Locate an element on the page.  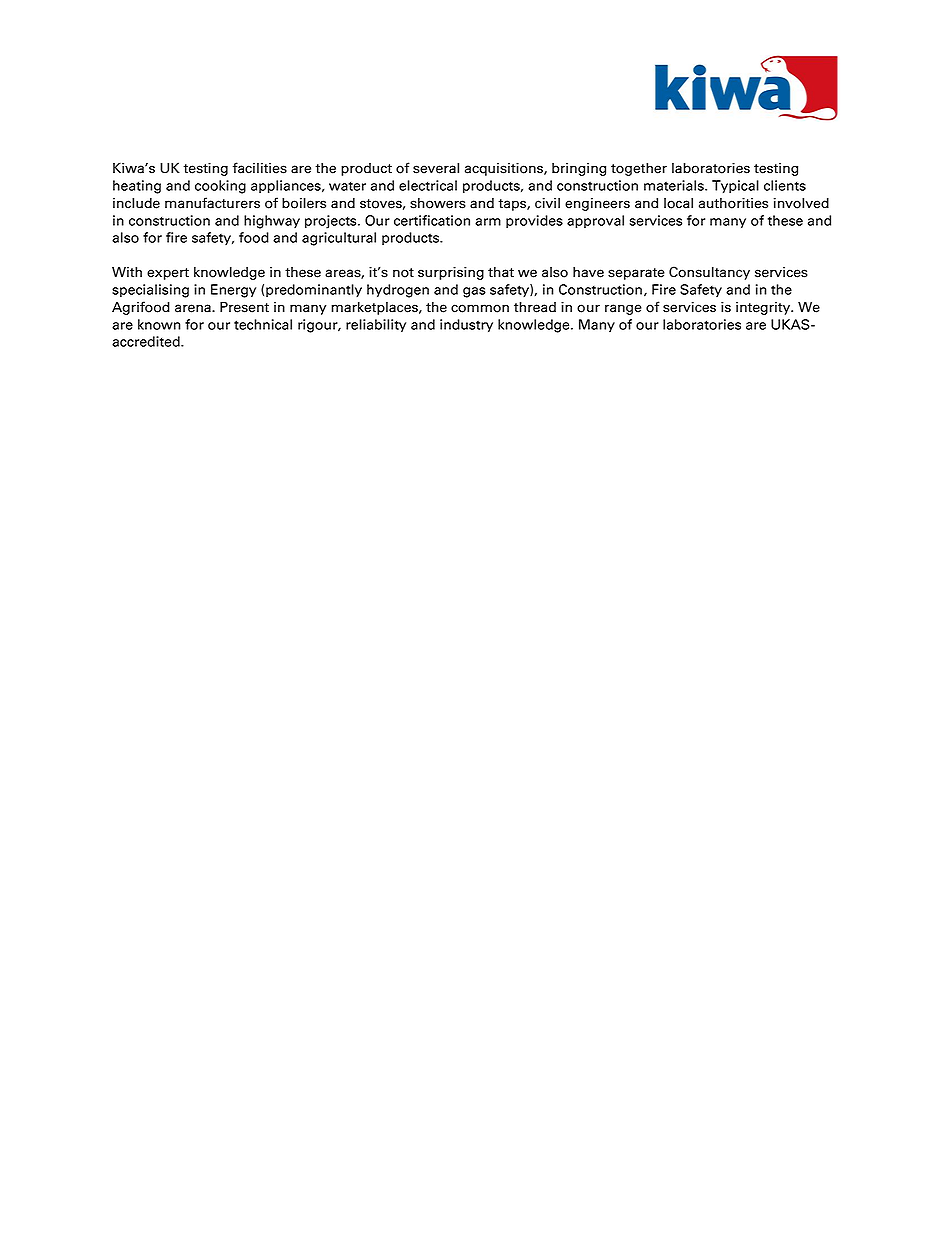
agricultural is located at coordinates (339, 239).
